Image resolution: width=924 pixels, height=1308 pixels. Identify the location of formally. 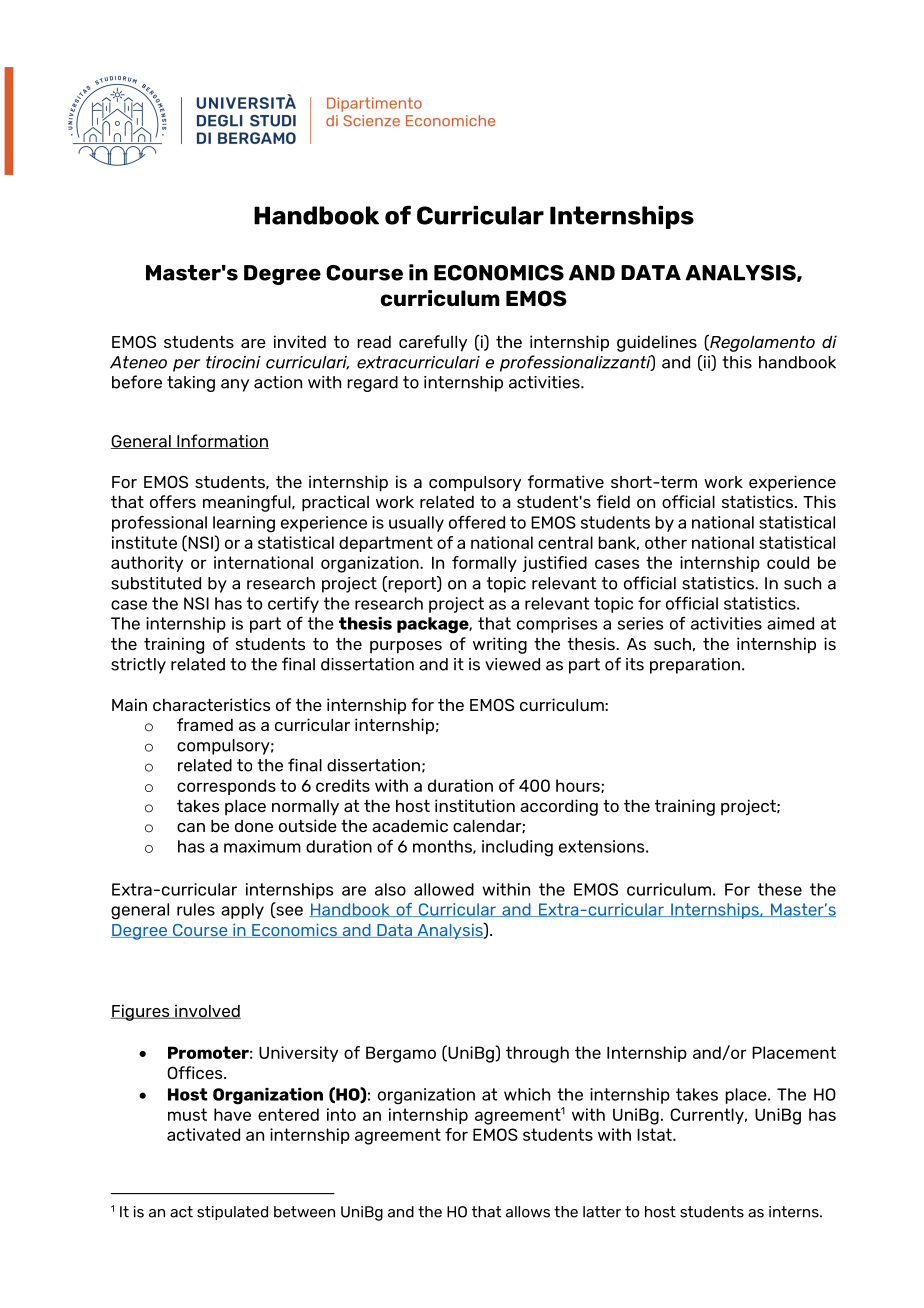
(484, 564).
